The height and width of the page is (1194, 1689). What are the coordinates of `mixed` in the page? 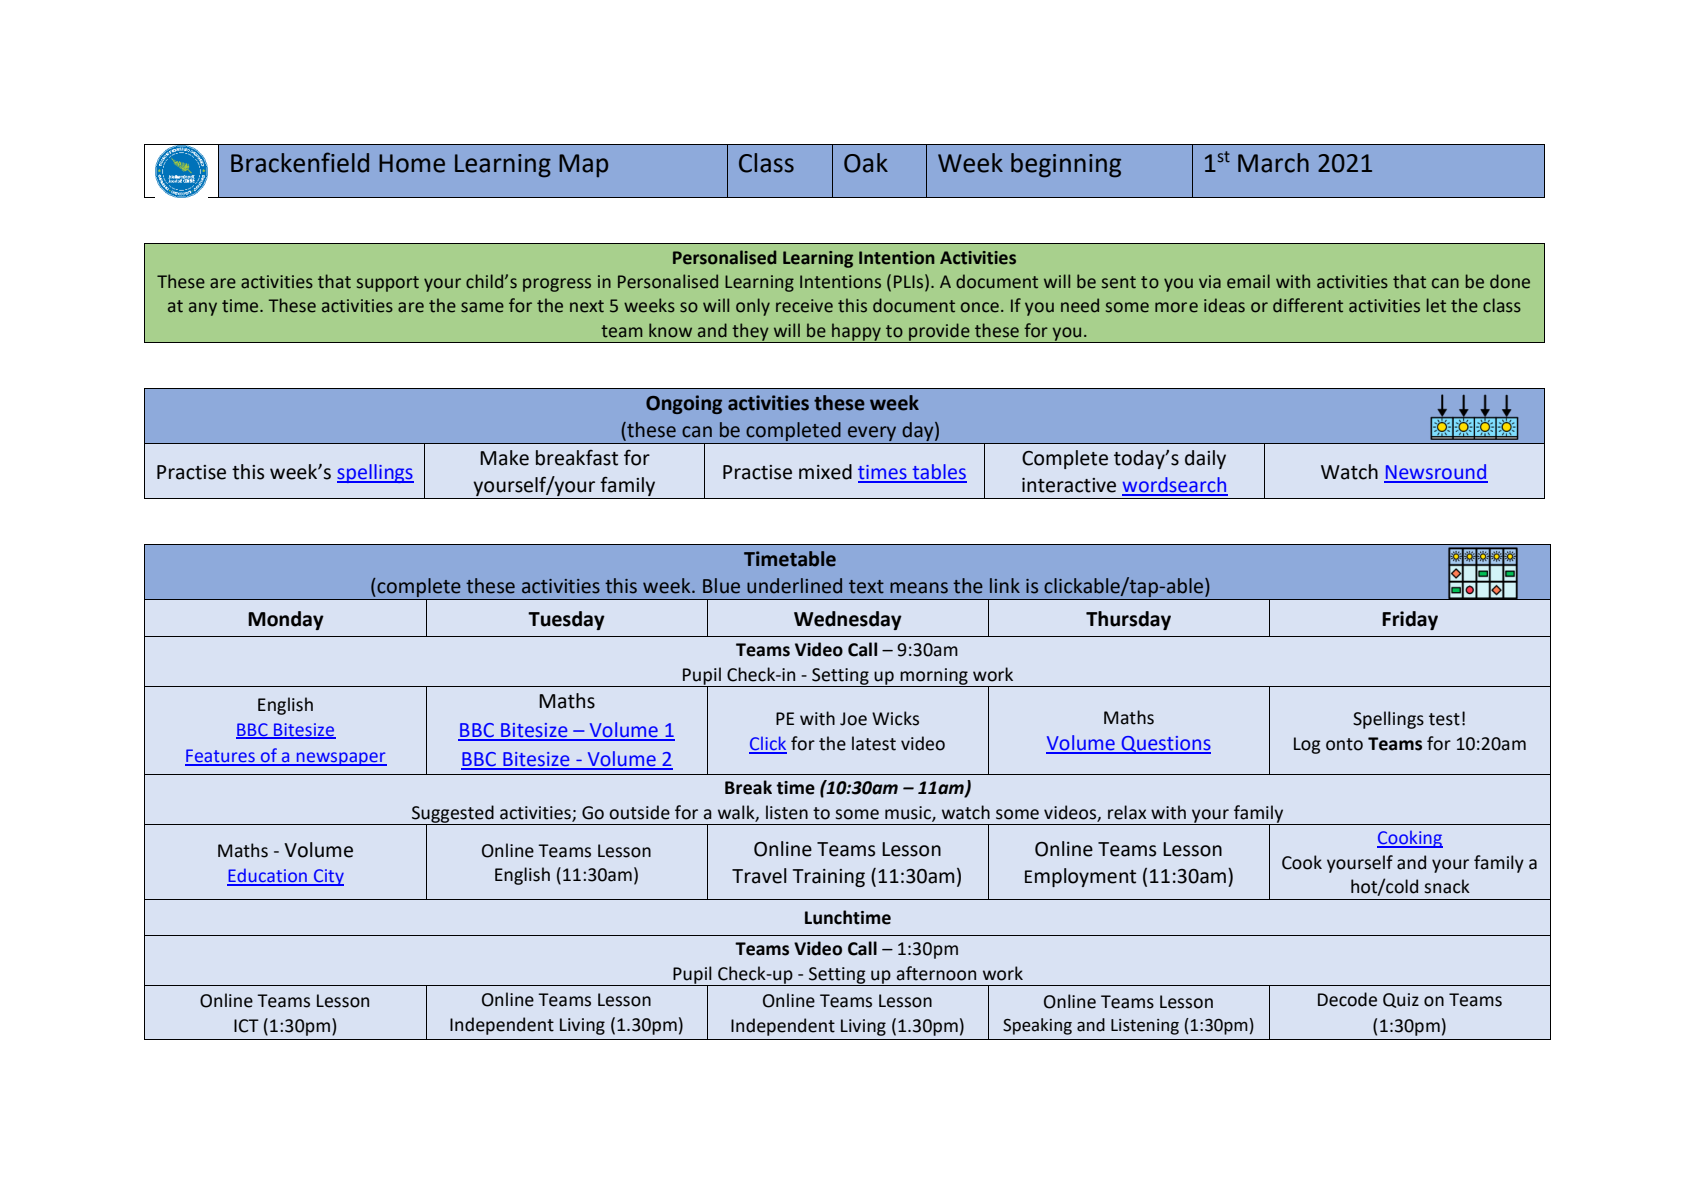 It's located at (825, 472).
